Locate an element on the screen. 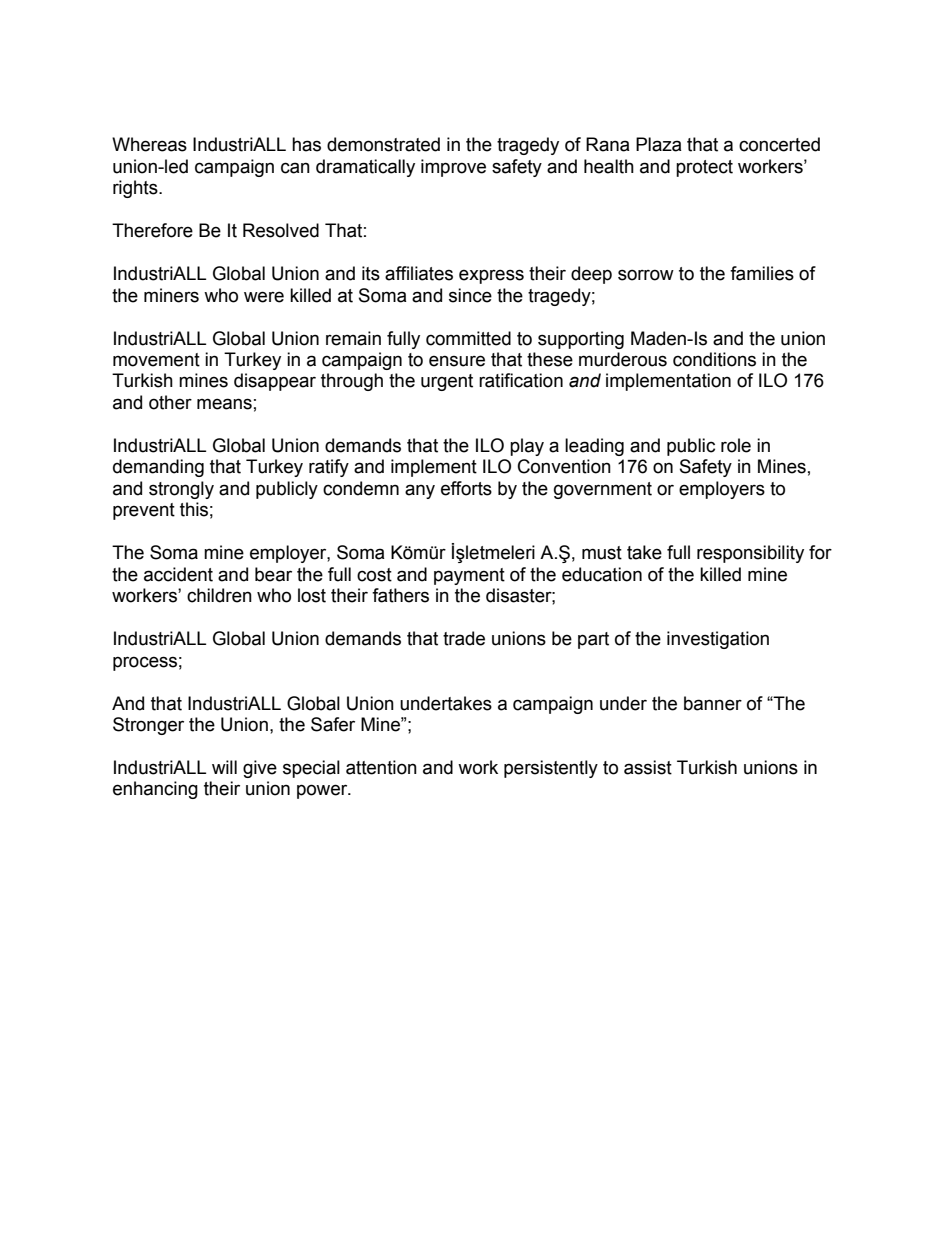 The image size is (952, 1233). efforts is located at coordinates (466, 488).
